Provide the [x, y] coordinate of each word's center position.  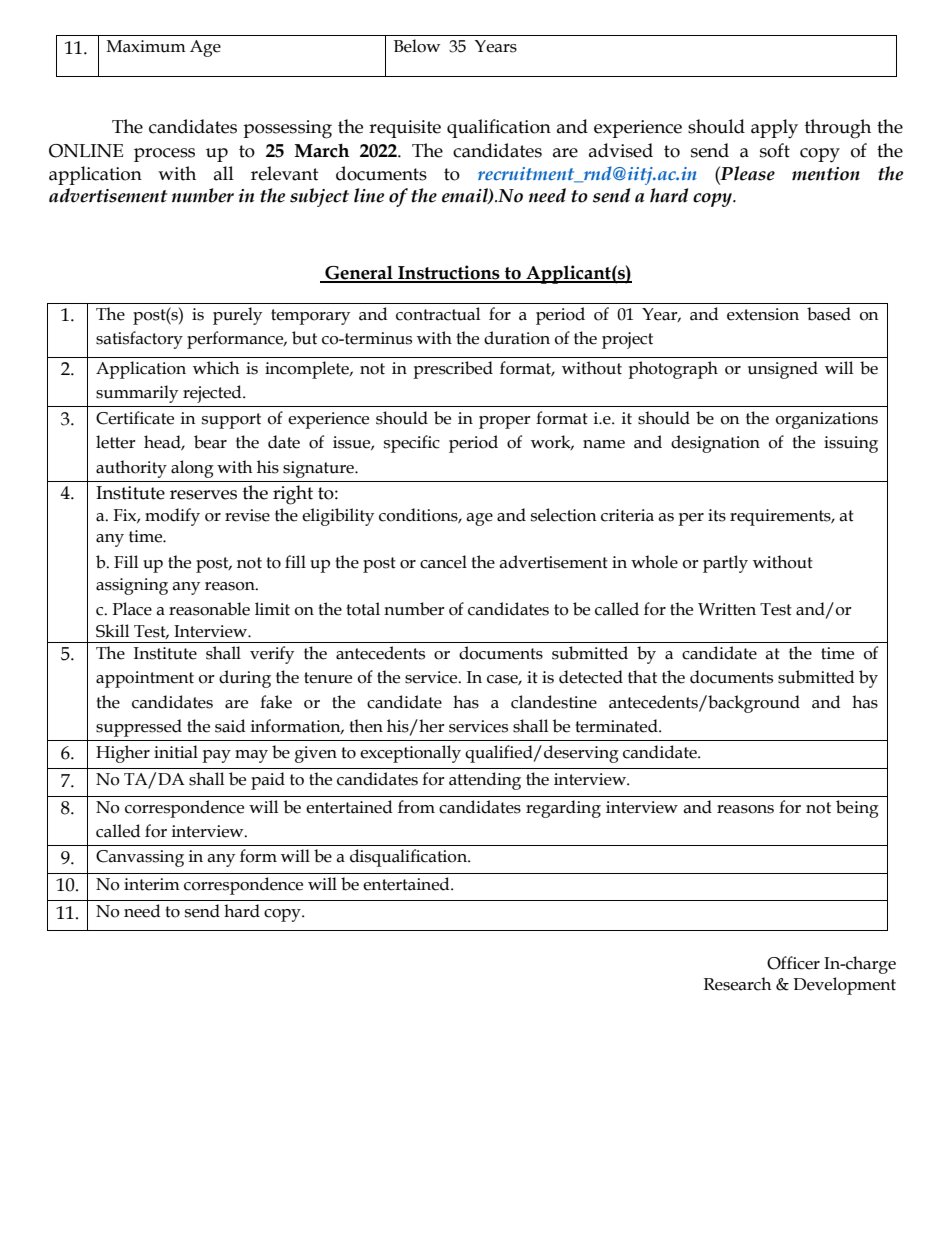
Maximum [146, 46]
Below [417, 46]
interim [152, 884]
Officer [793, 963]
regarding [563, 809]
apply [774, 129]
